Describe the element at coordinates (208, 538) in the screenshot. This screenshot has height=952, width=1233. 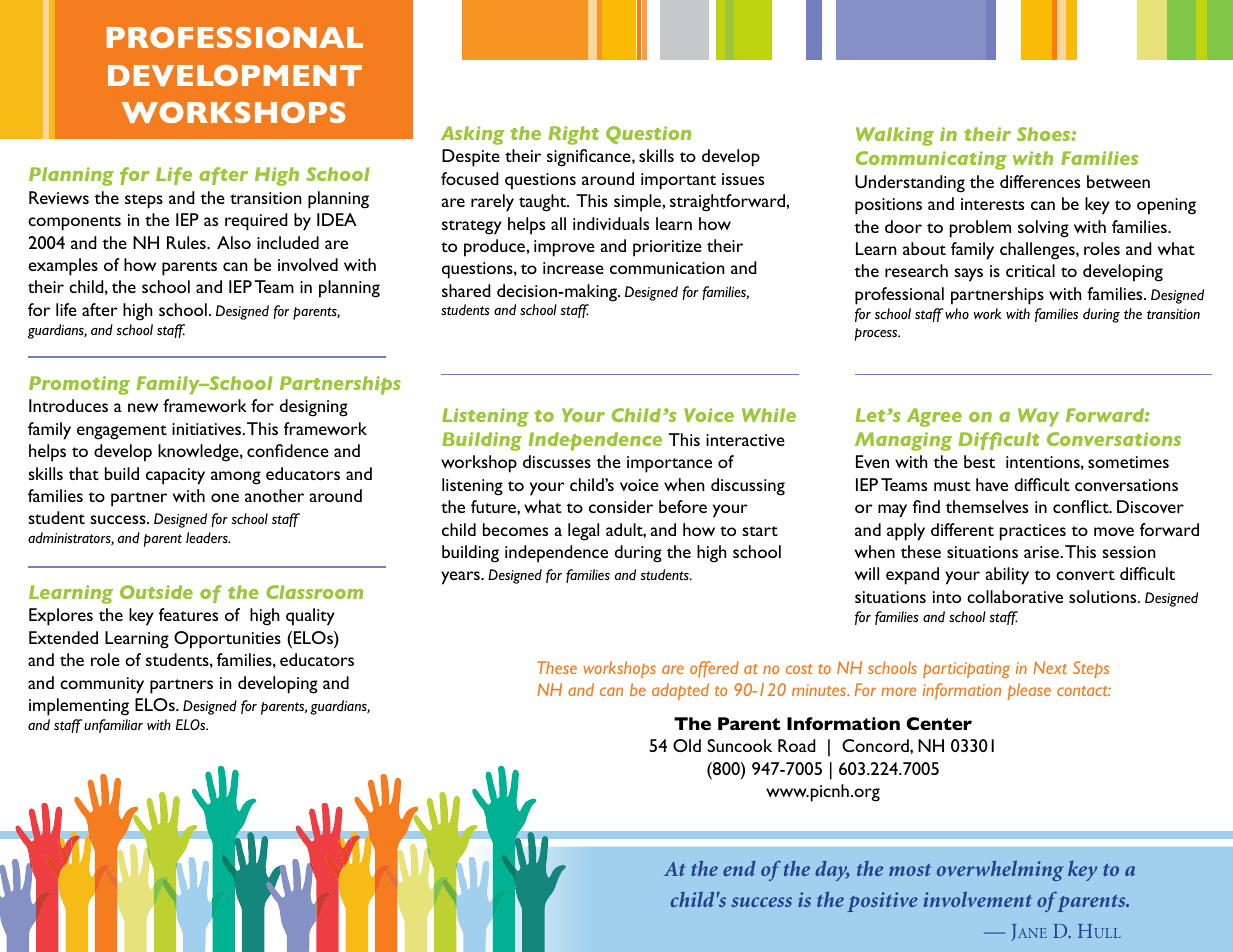
I see `leaders` at that location.
